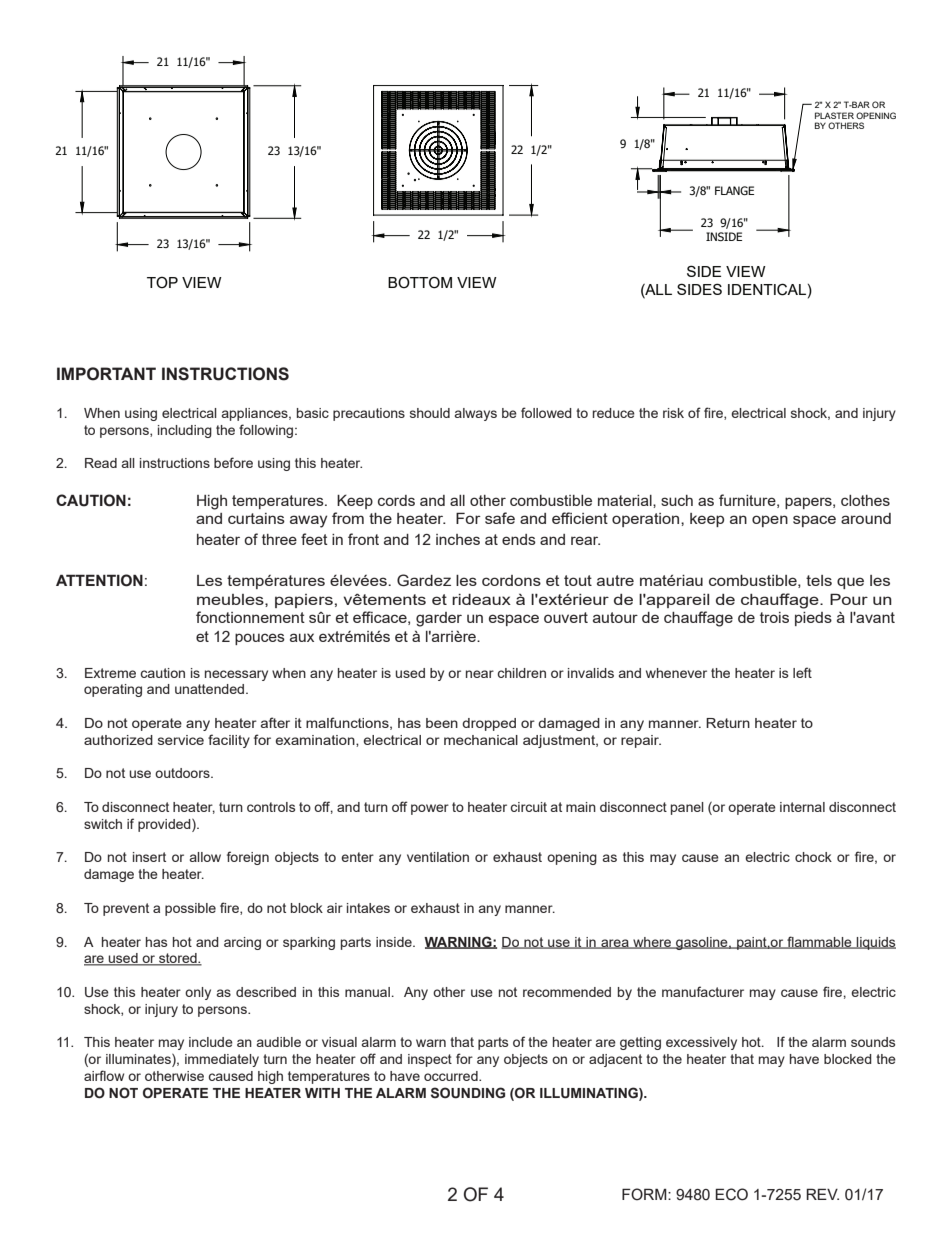 This image has width=952, height=1233. What do you see at coordinates (162, 282) in the image?
I see `TOP` at bounding box center [162, 282].
